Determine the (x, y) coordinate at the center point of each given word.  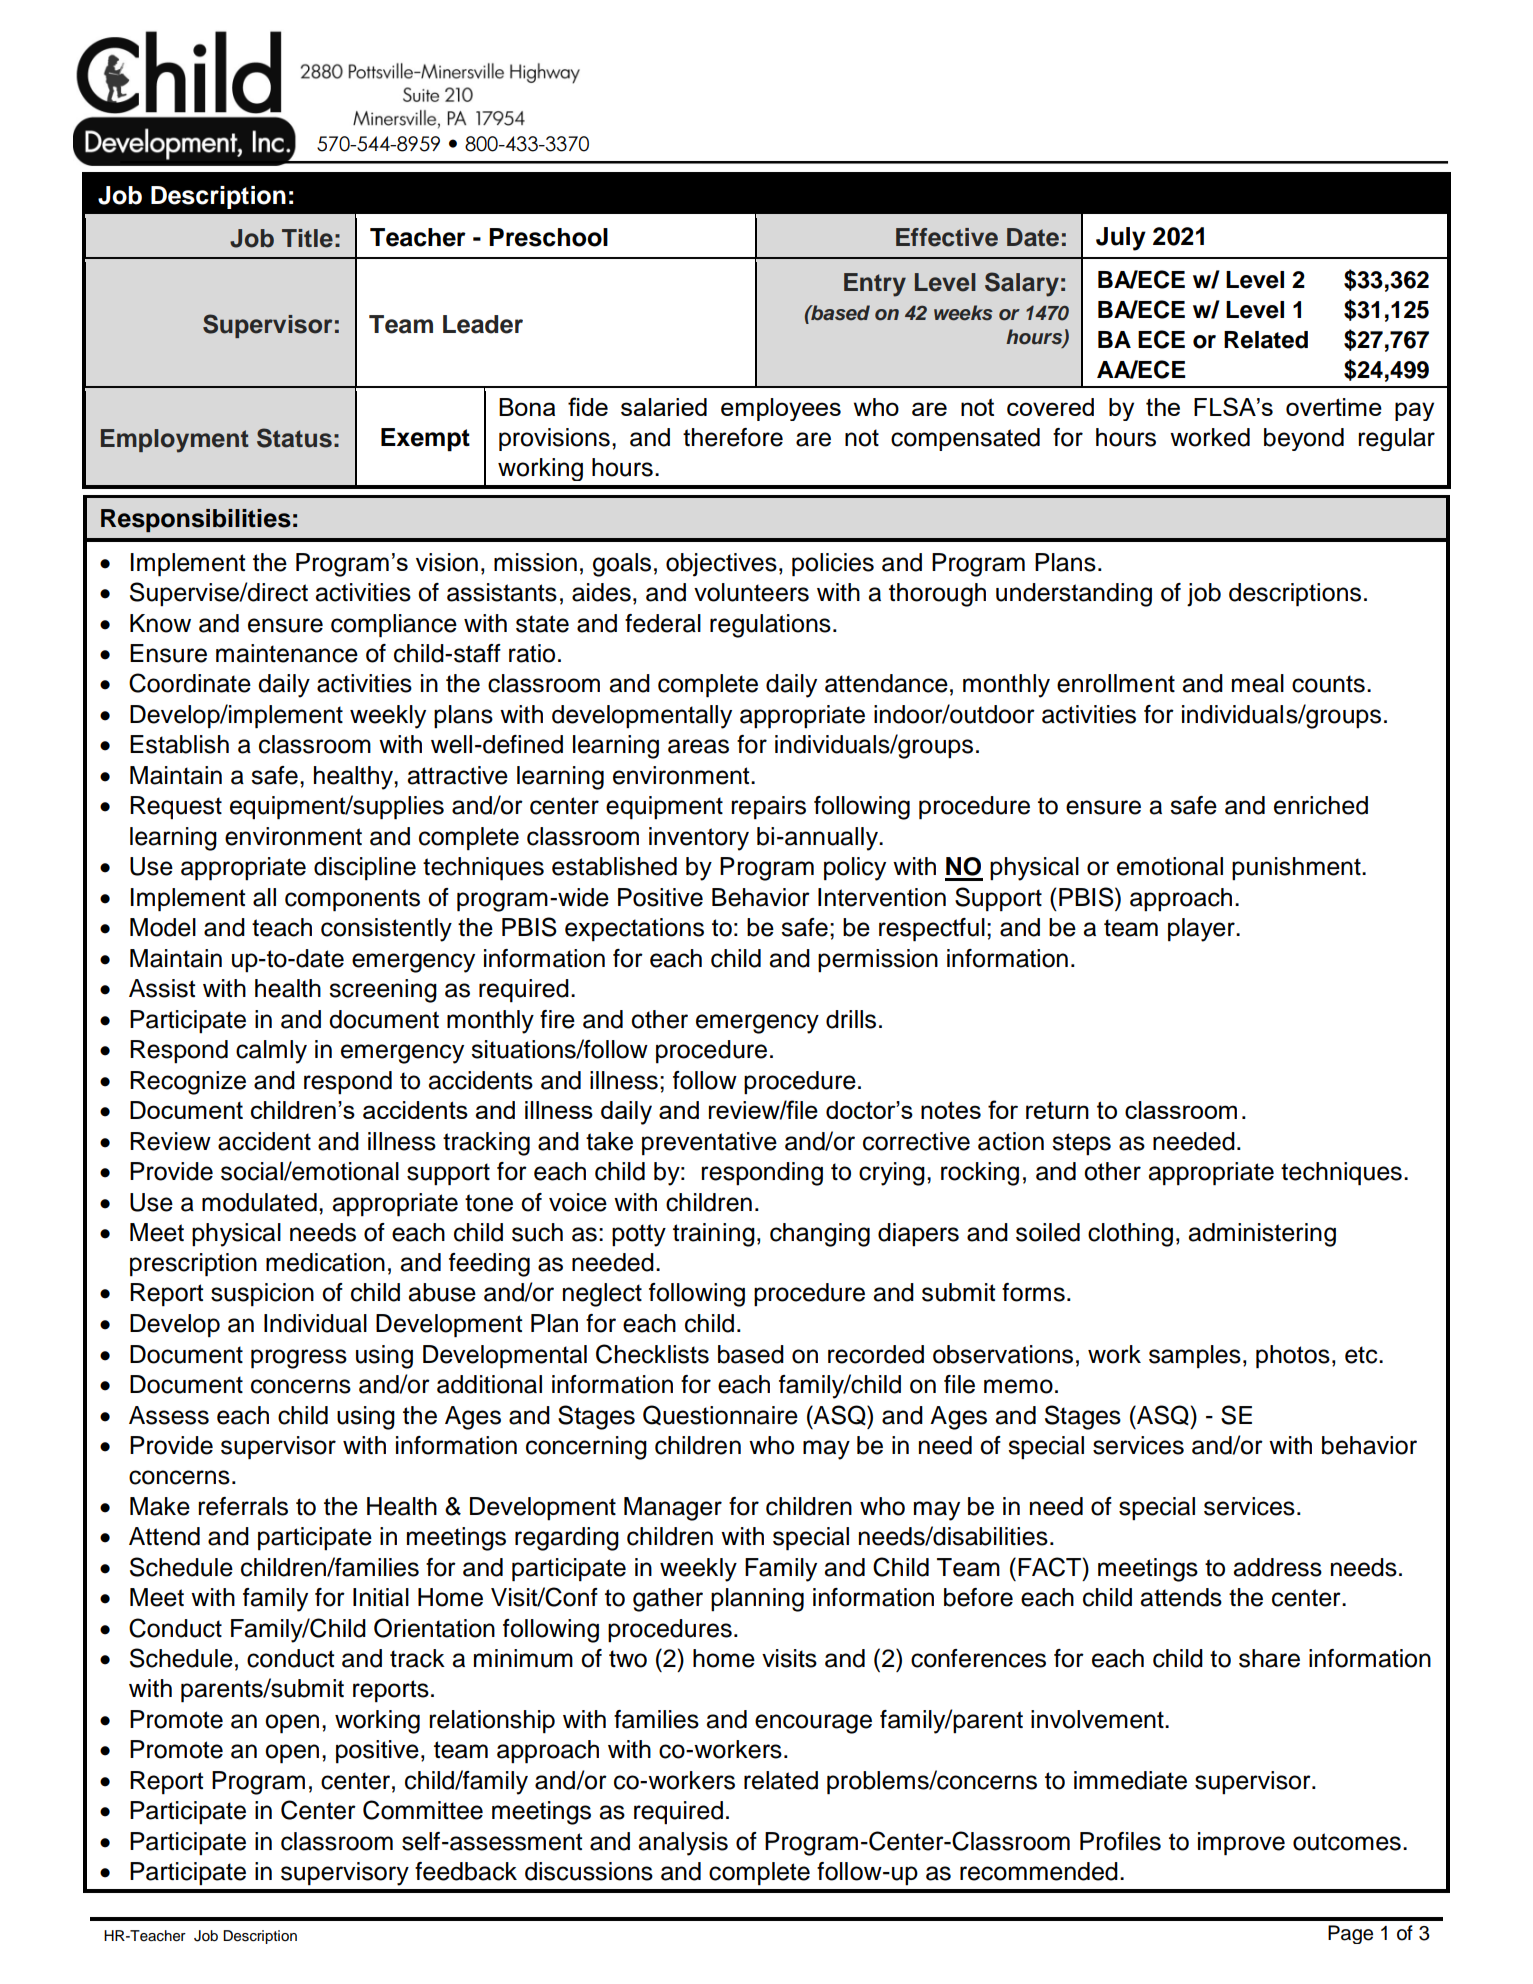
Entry (875, 285)
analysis (683, 1844)
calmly (271, 1052)
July (1121, 239)
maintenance (287, 653)
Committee (423, 1810)
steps (1081, 1144)
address (1277, 1567)
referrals (243, 1506)
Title (307, 238)
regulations (770, 626)
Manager (673, 1509)
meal (1258, 683)
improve (1241, 1844)
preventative (709, 1144)
